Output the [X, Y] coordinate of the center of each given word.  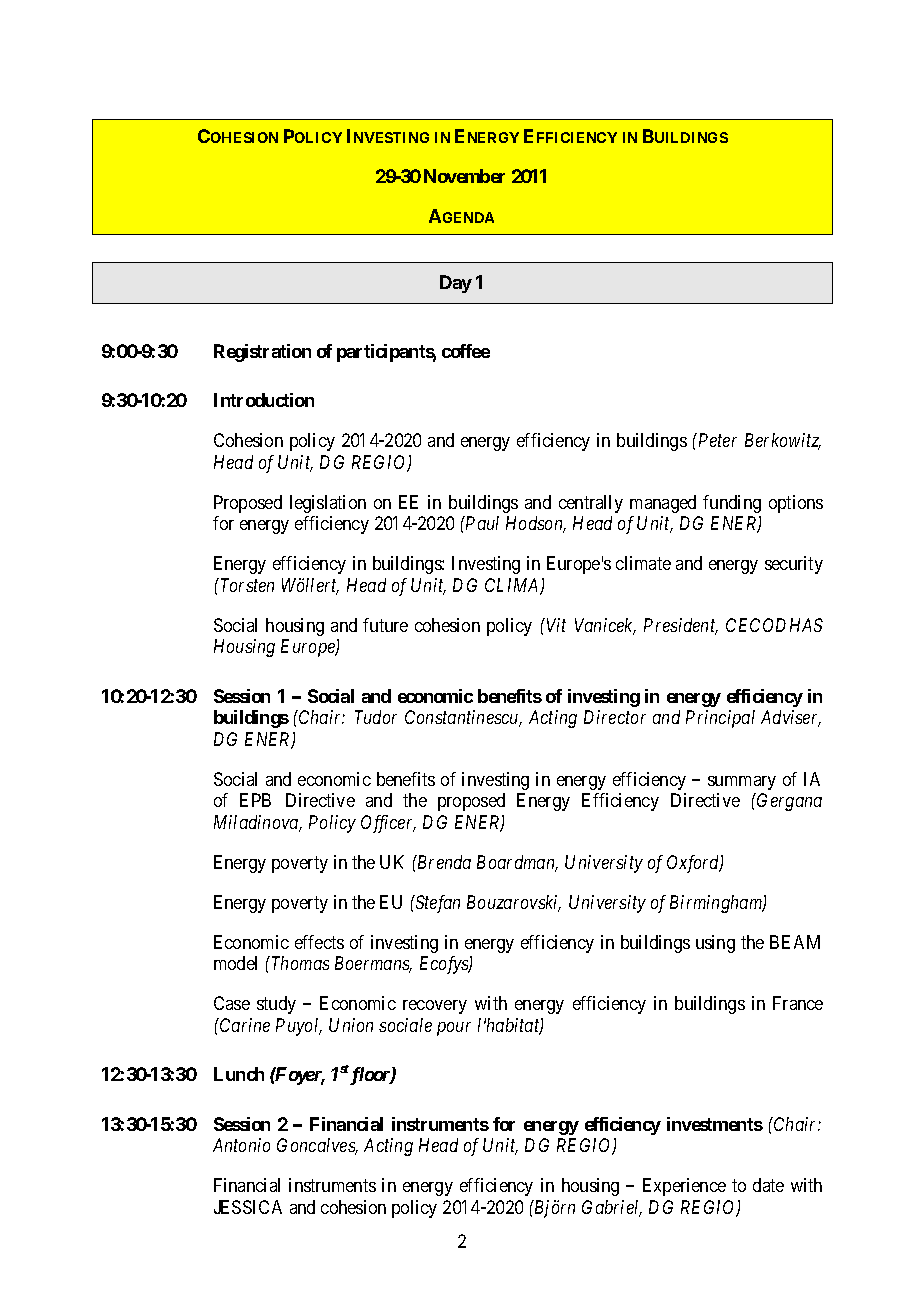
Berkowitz [783, 441]
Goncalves [317, 1146]
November [464, 176]
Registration [262, 353]
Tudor [376, 717]
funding [732, 504]
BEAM [795, 942]
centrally [591, 504]
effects [319, 942]
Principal [720, 719]
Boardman [517, 863]
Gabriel [612, 1208]
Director [615, 717]
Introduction [264, 400]
